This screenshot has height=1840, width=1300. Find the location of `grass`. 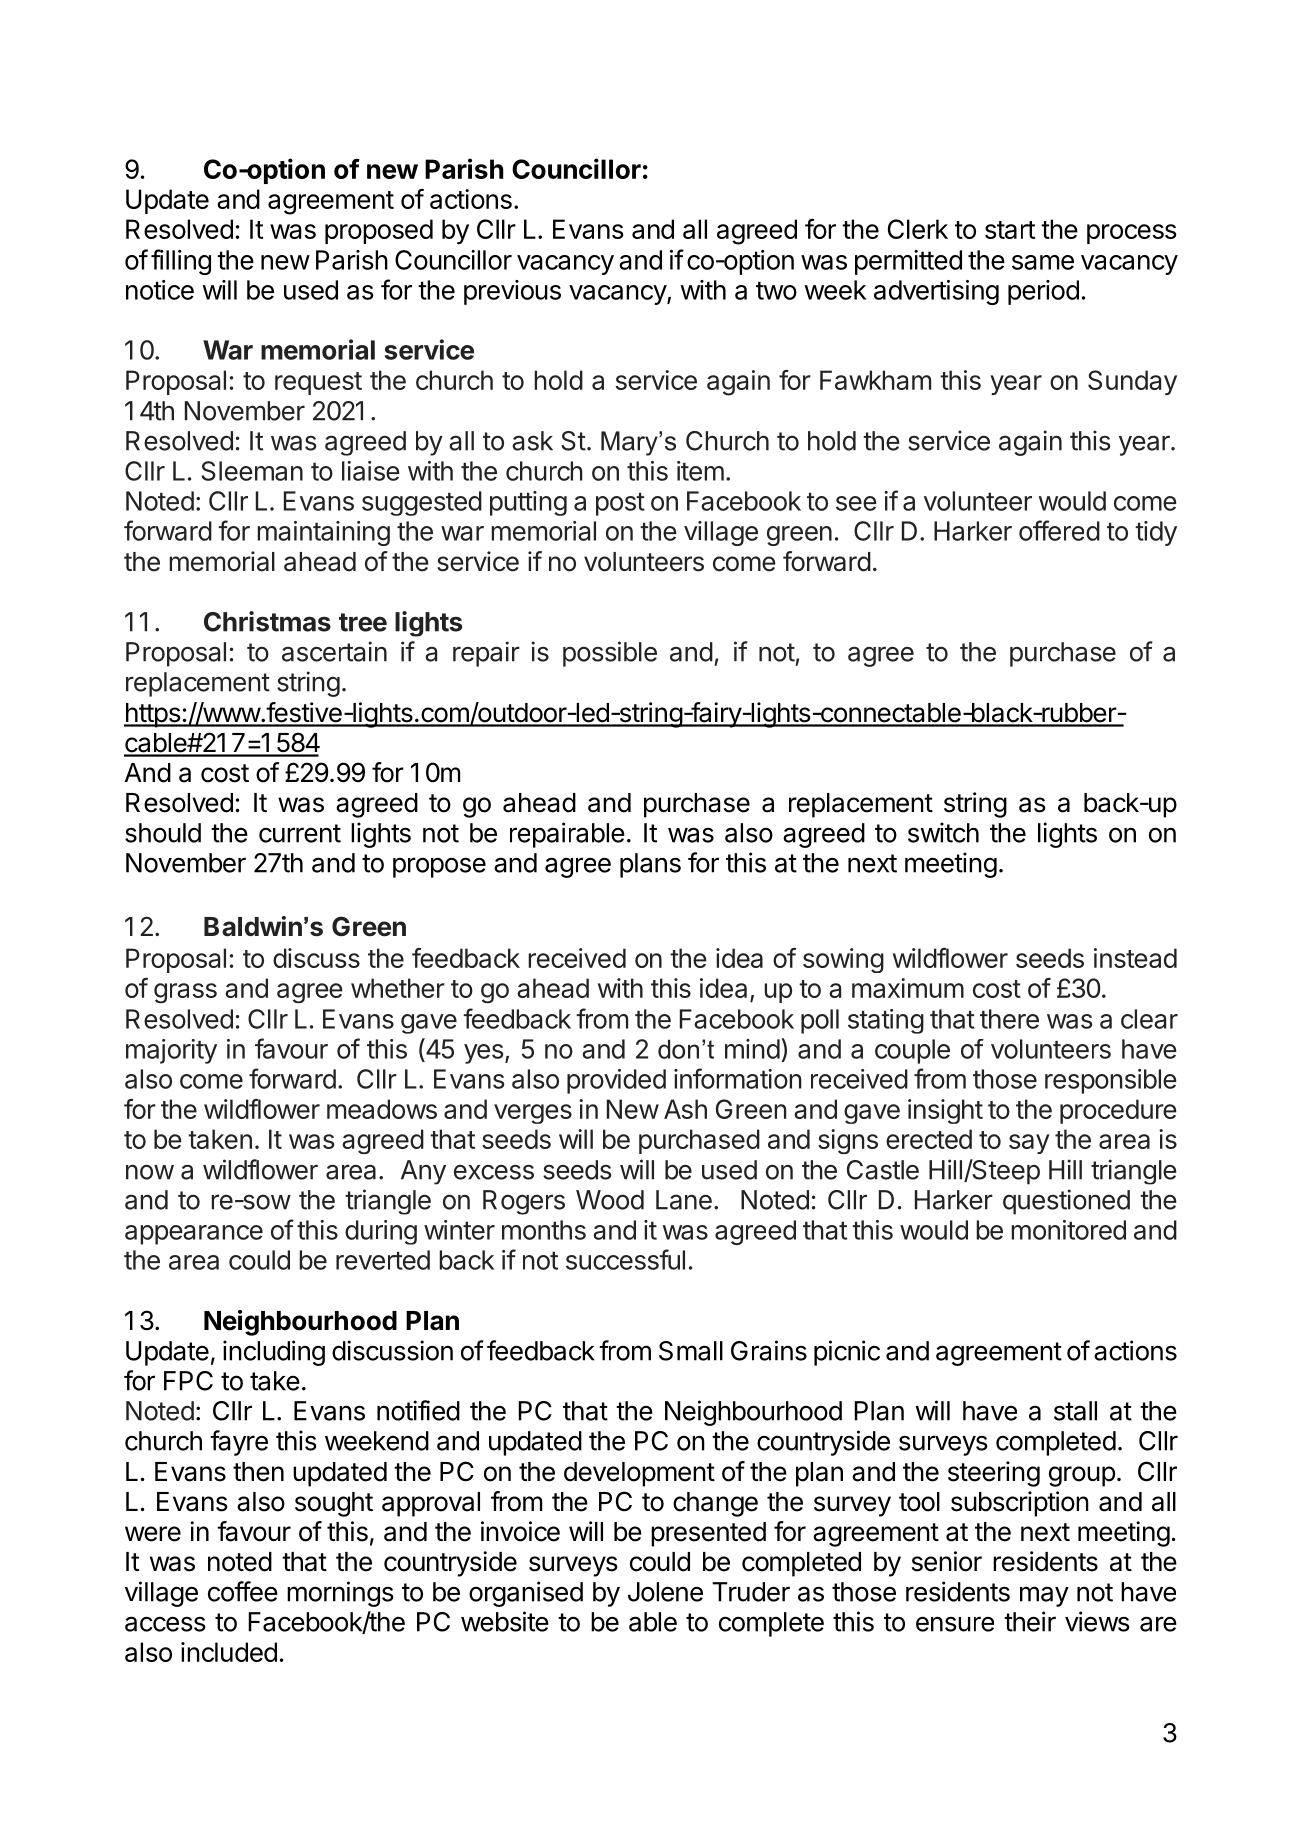

grass is located at coordinates (185, 993).
